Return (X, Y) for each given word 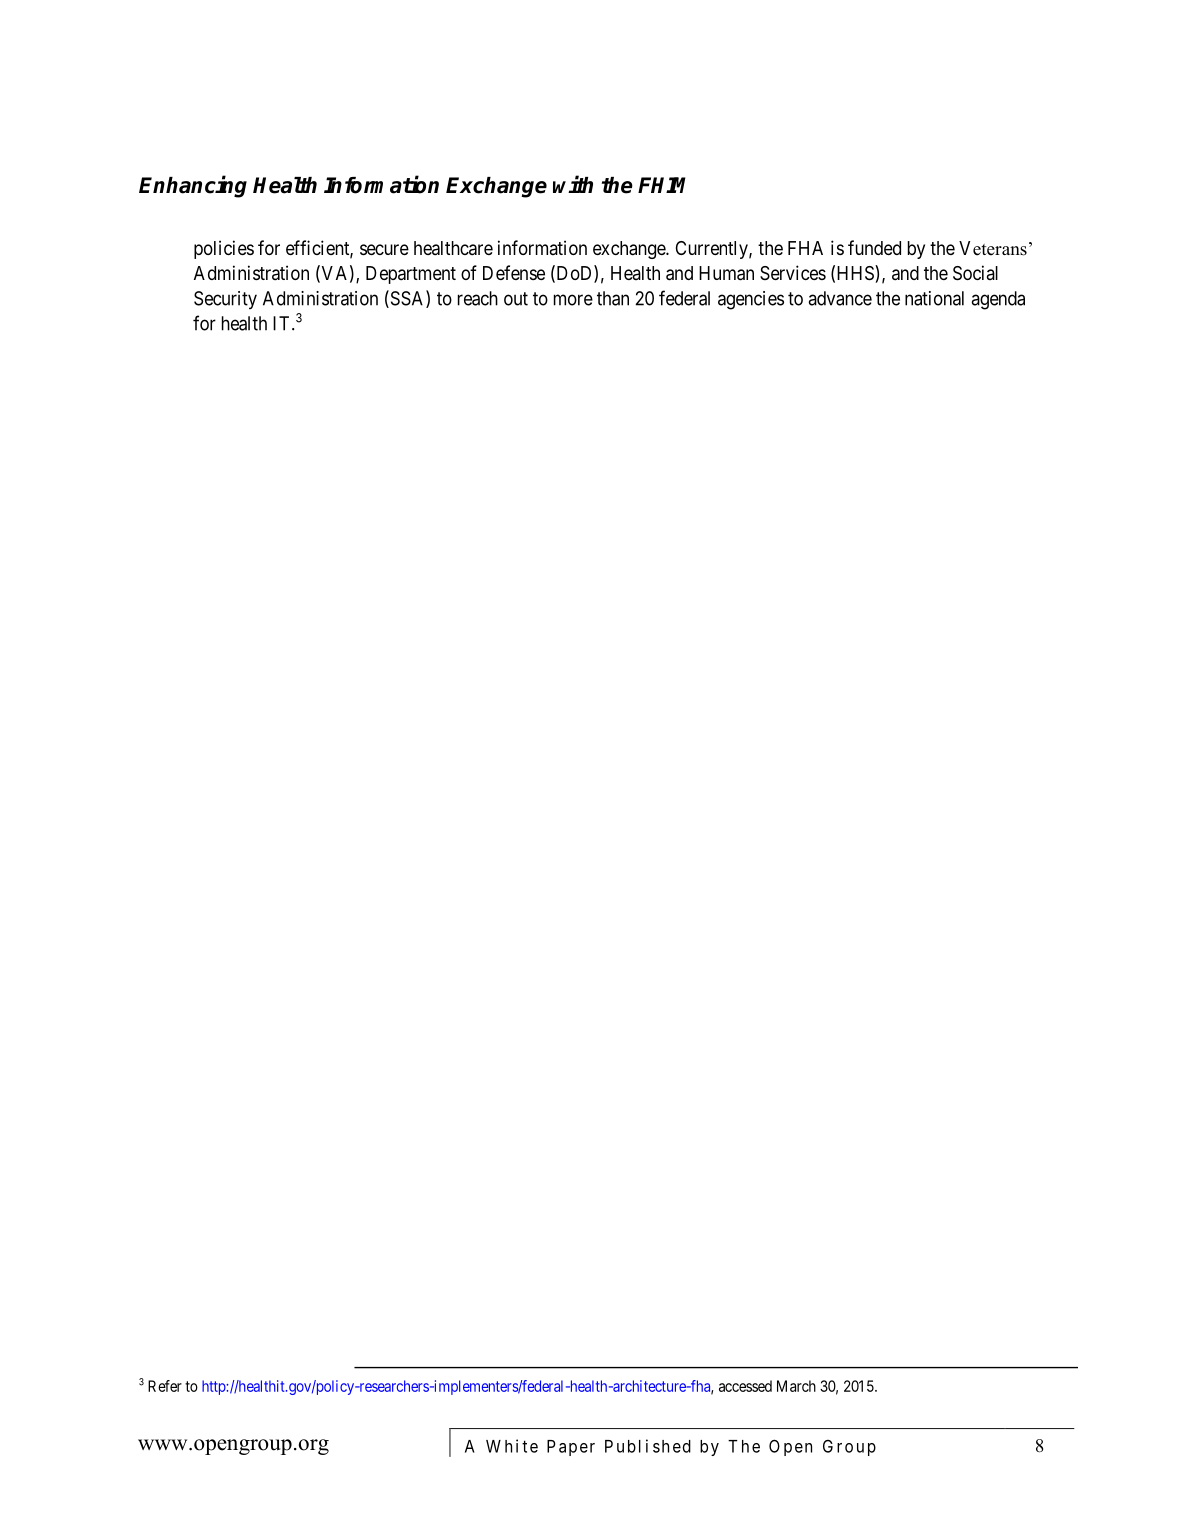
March (796, 1386)
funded (874, 247)
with (573, 184)
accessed (745, 1386)
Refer (165, 1386)
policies (224, 249)
